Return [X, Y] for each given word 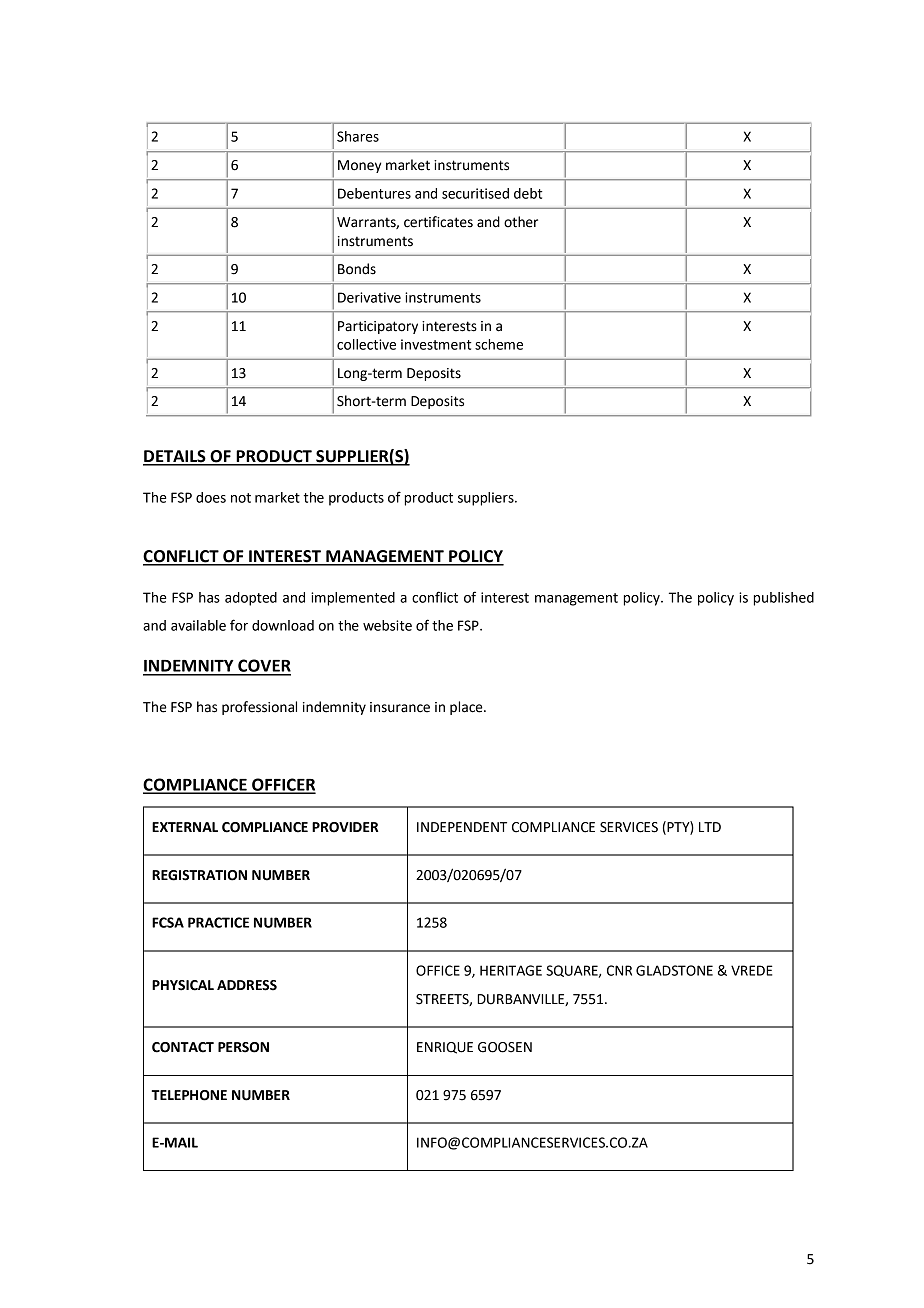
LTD [710, 827]
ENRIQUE [445, 1048]
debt [528, 193]
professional [259, 708]
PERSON [243, 1047]
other [521, 222]
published [784, 599]
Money [359, 166]
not [241, 498]
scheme [499, 344]
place [467, 708]
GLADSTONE [674, 970]
